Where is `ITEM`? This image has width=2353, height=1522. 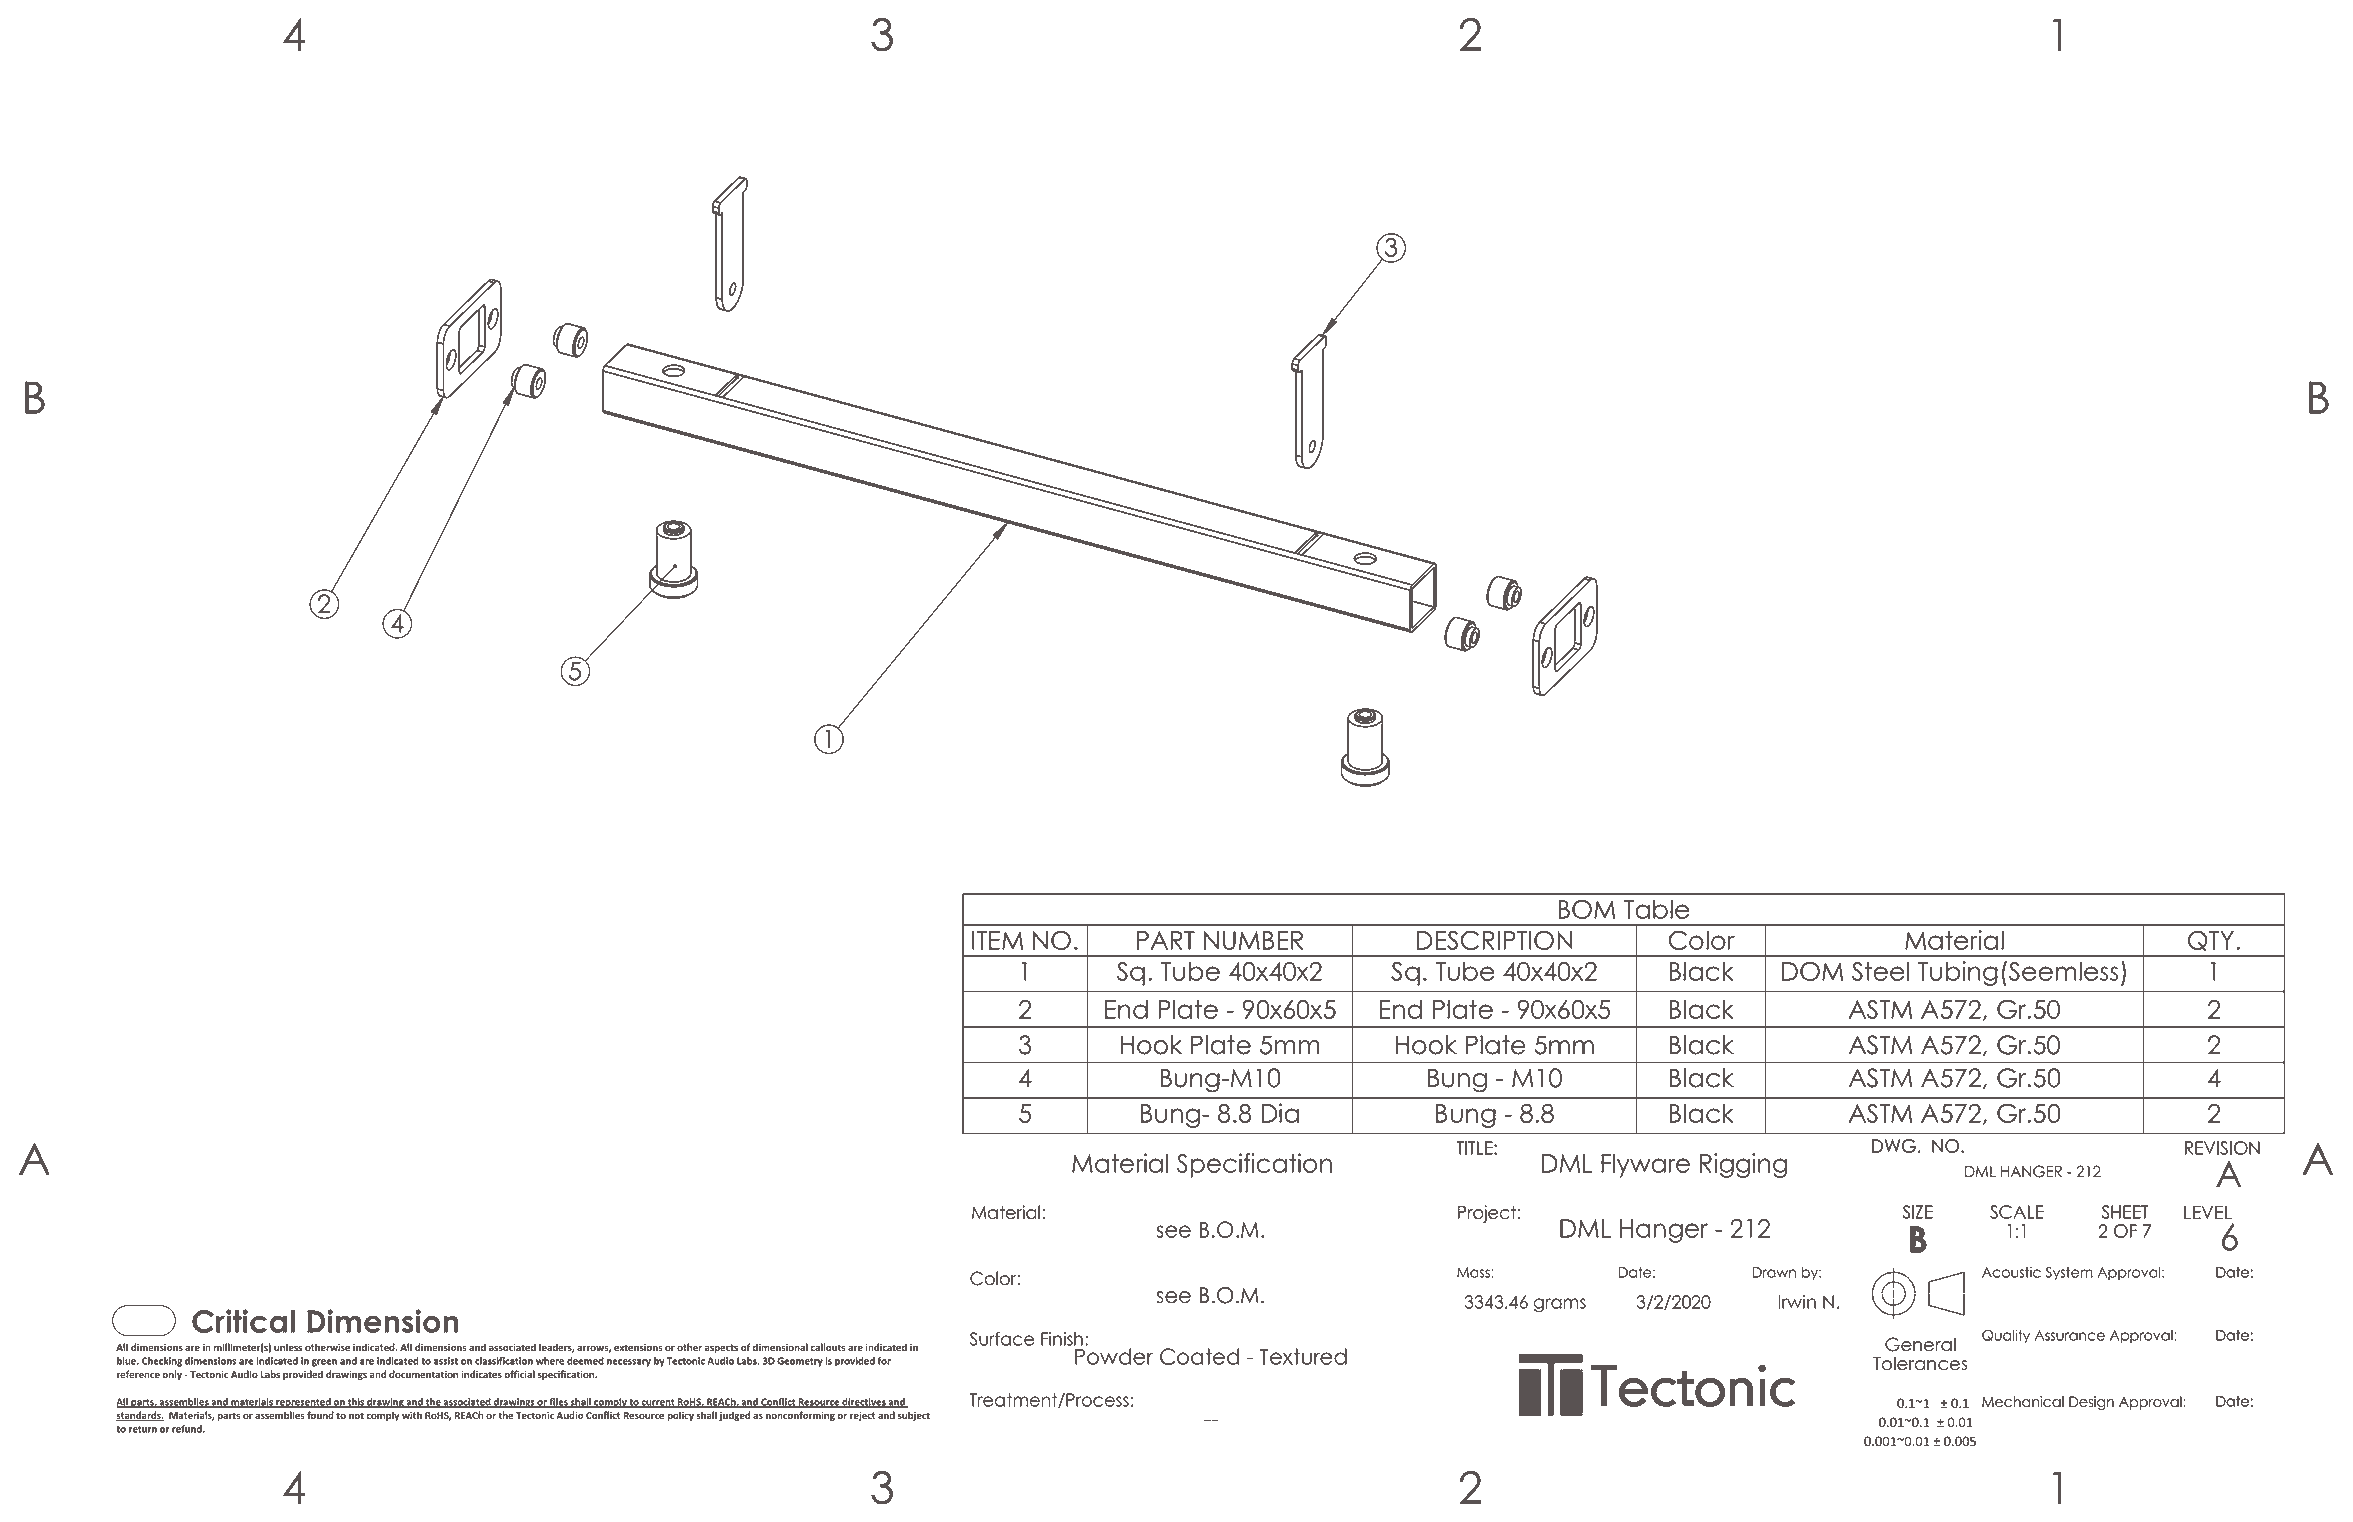
ITEM is located at coordinates (997, 940).
